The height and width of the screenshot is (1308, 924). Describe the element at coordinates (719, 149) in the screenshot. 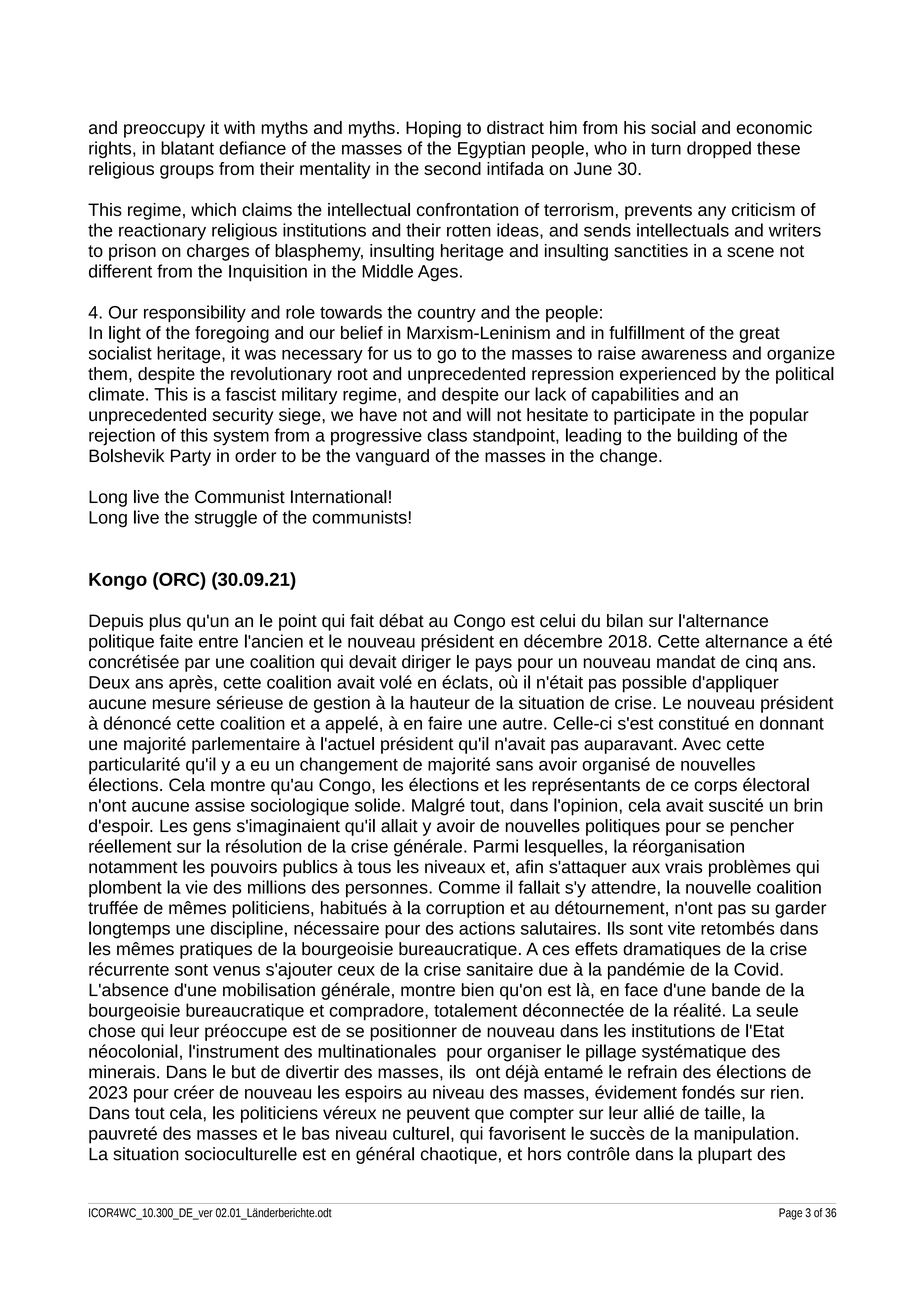

I see `dropped` at that location.
